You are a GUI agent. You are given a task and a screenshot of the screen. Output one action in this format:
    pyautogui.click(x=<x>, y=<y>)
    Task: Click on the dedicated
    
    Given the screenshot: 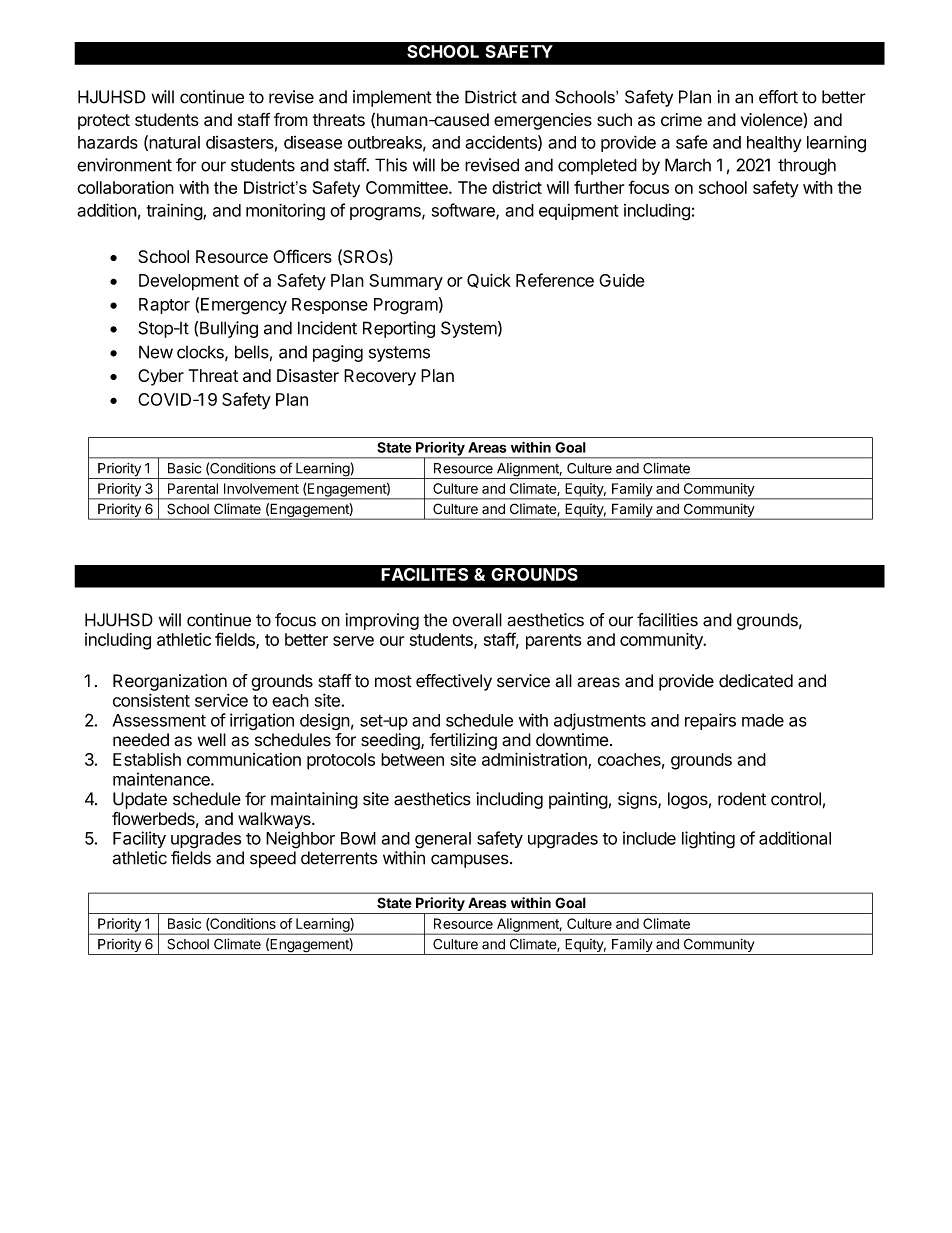 What is the action you would take?
    pyautogui.click(x=756, y=681)
